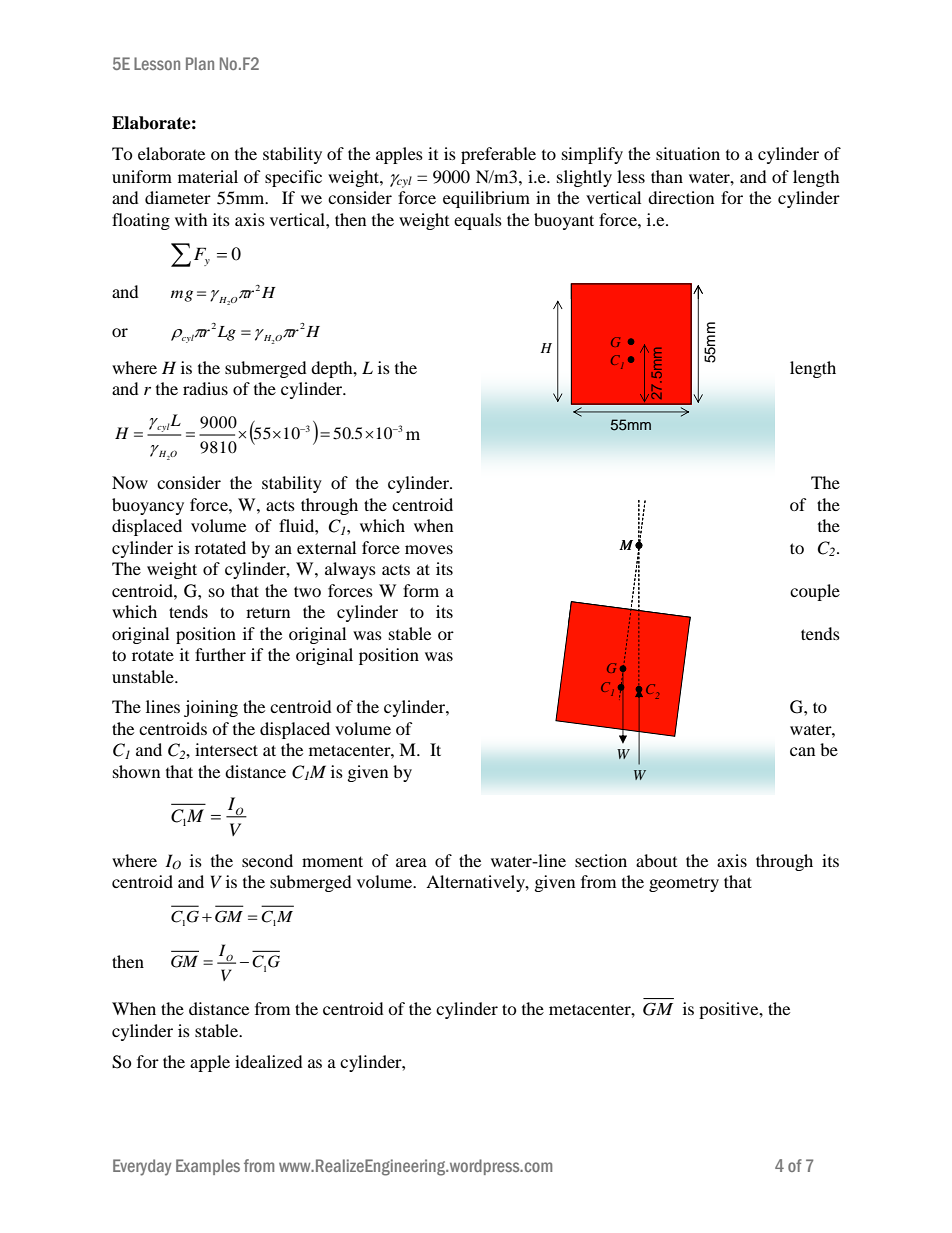  Describe the element at coordinates (226, 749) in the screenshot. I see `intersect` at that location.
